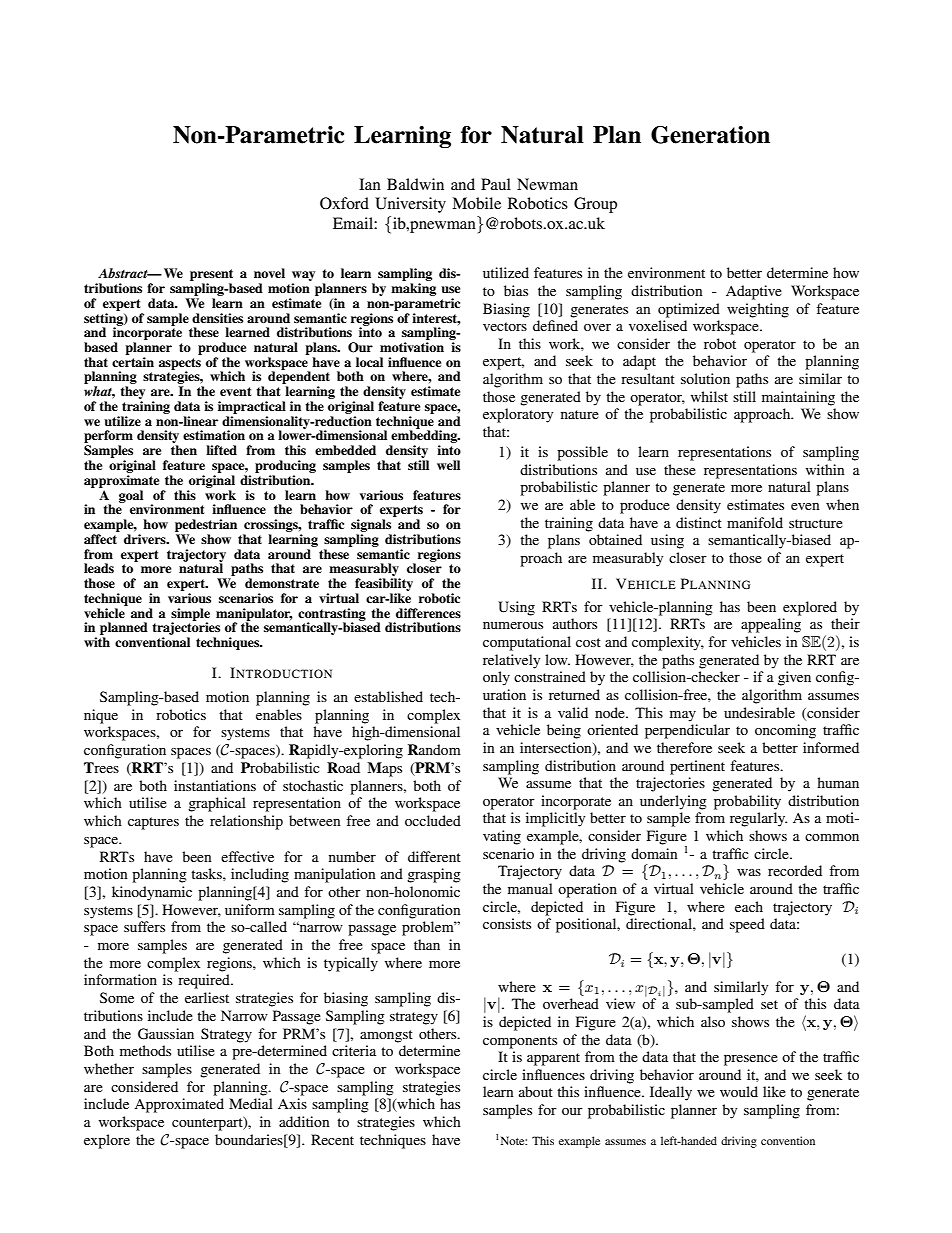 The width and height of the screenshot is (952, 1233). Describe the element at coordinates (771, 625) in the screenshot. I see `appealing` at that location.
